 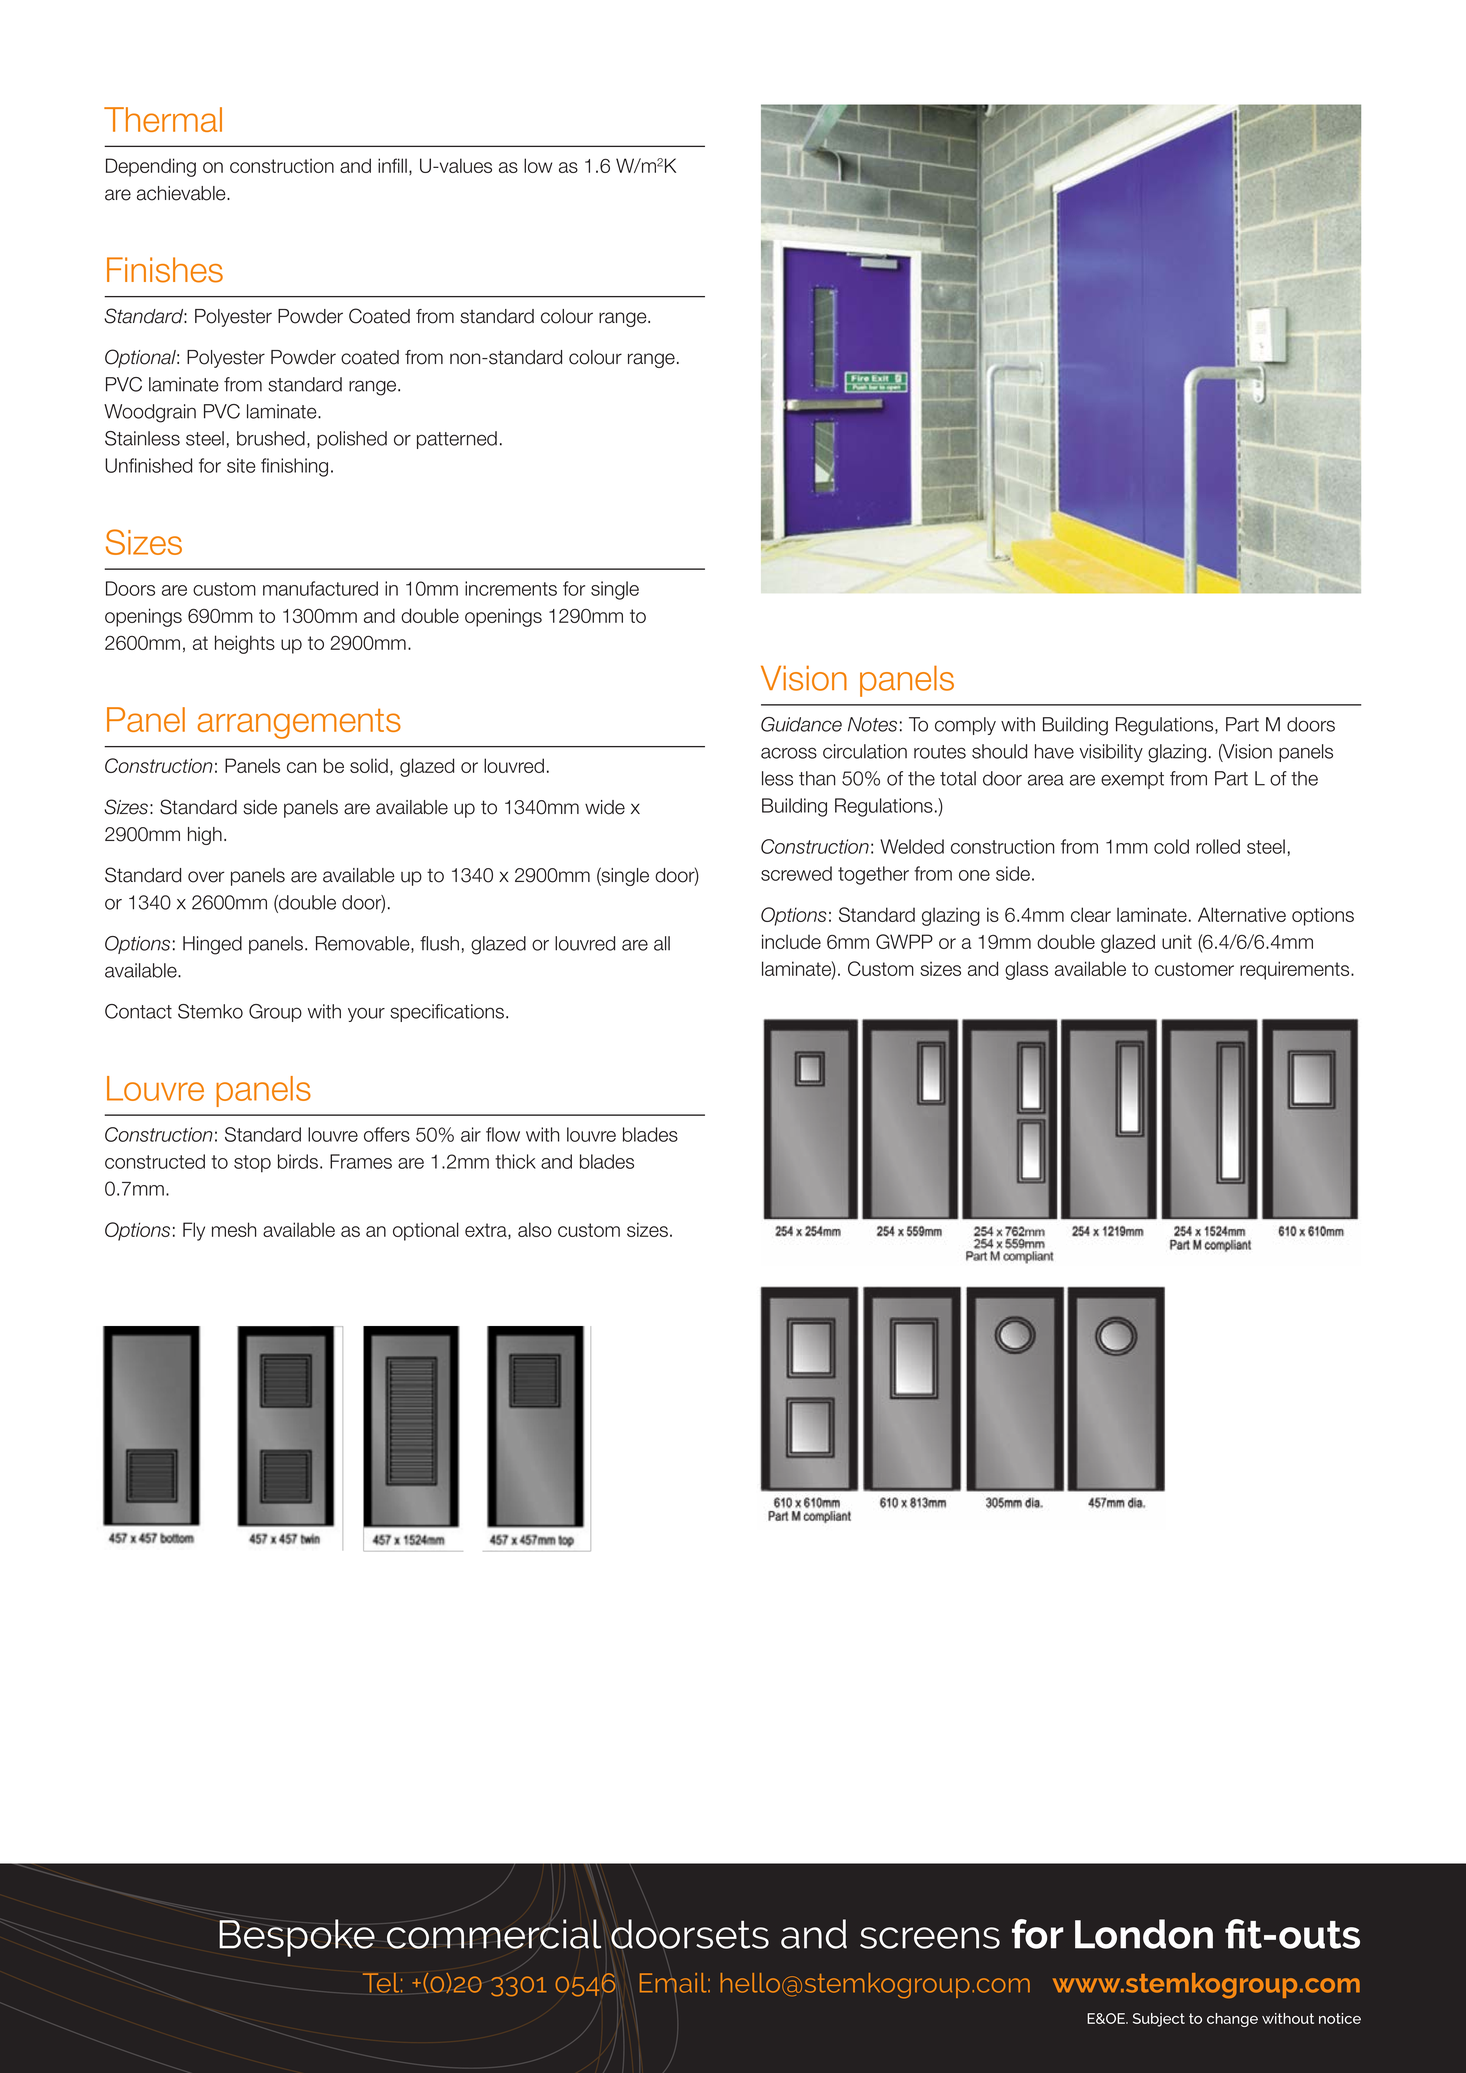 What do you see at coordinates (789, 753) in the screenshot?
I see `across` at bounding box center [789, 753].
